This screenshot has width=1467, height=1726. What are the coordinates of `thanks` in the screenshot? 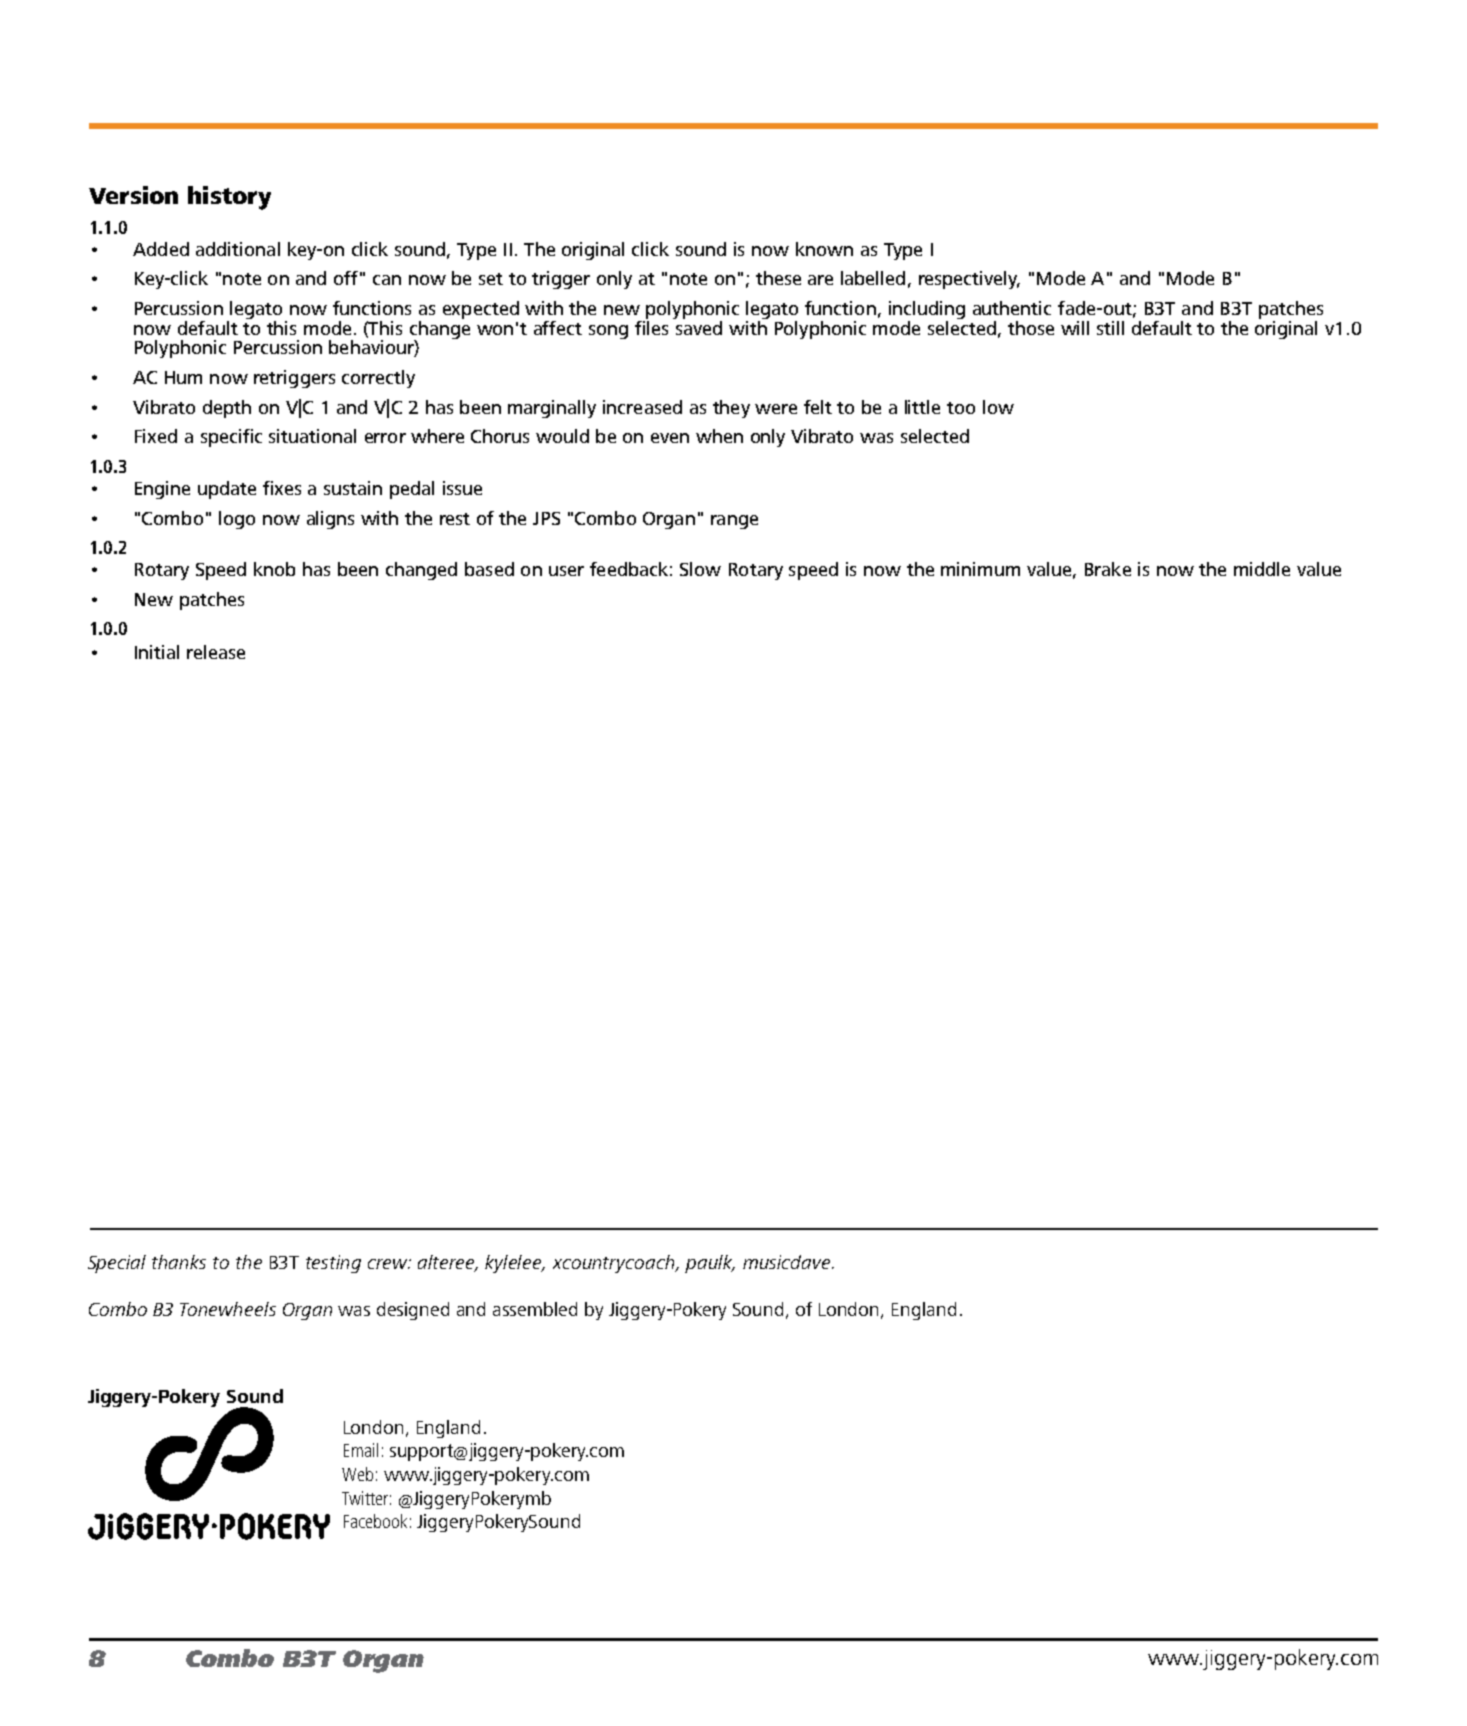 It's located at (179, 1262).
